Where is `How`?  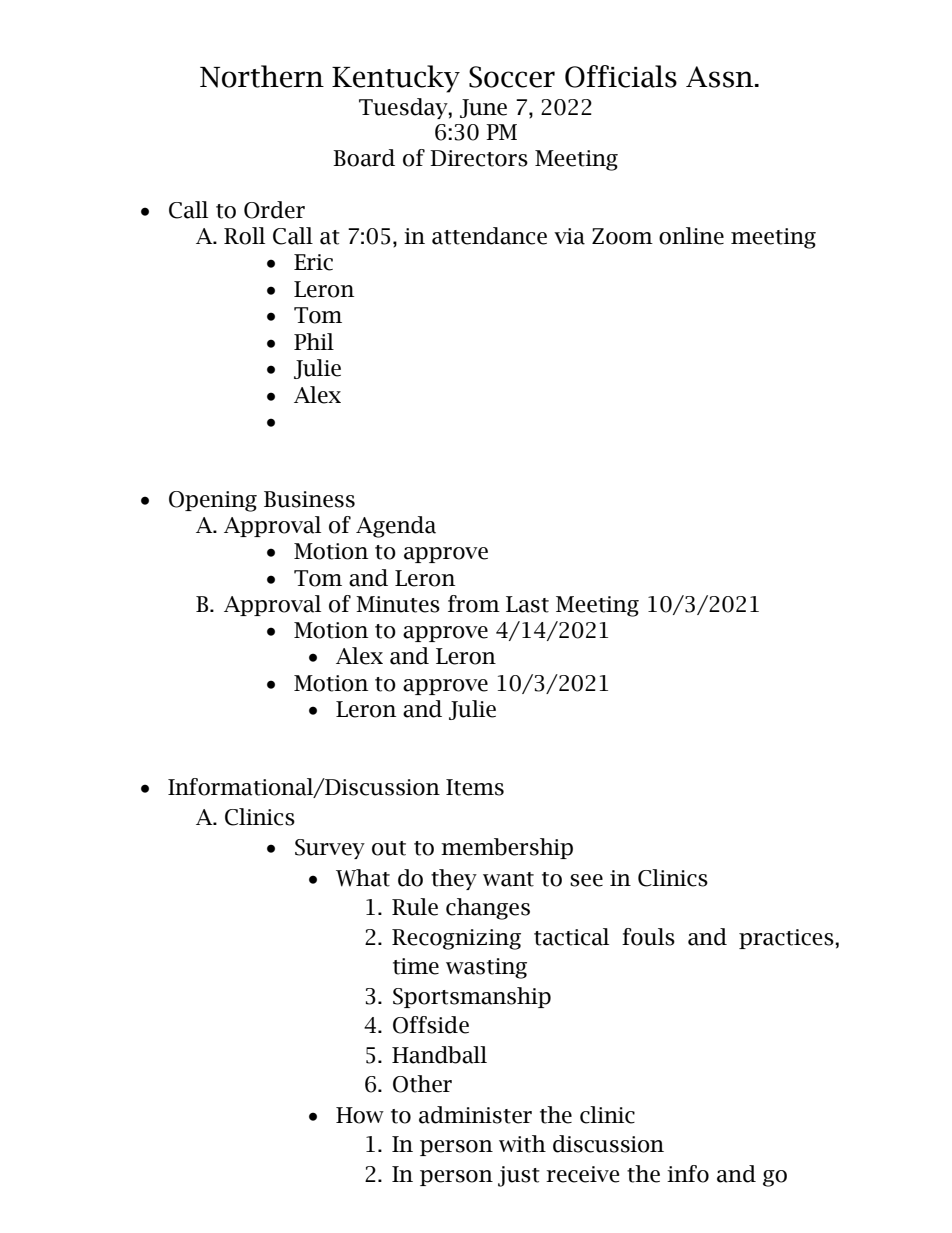 How is located at coordinates (360, 1115).
